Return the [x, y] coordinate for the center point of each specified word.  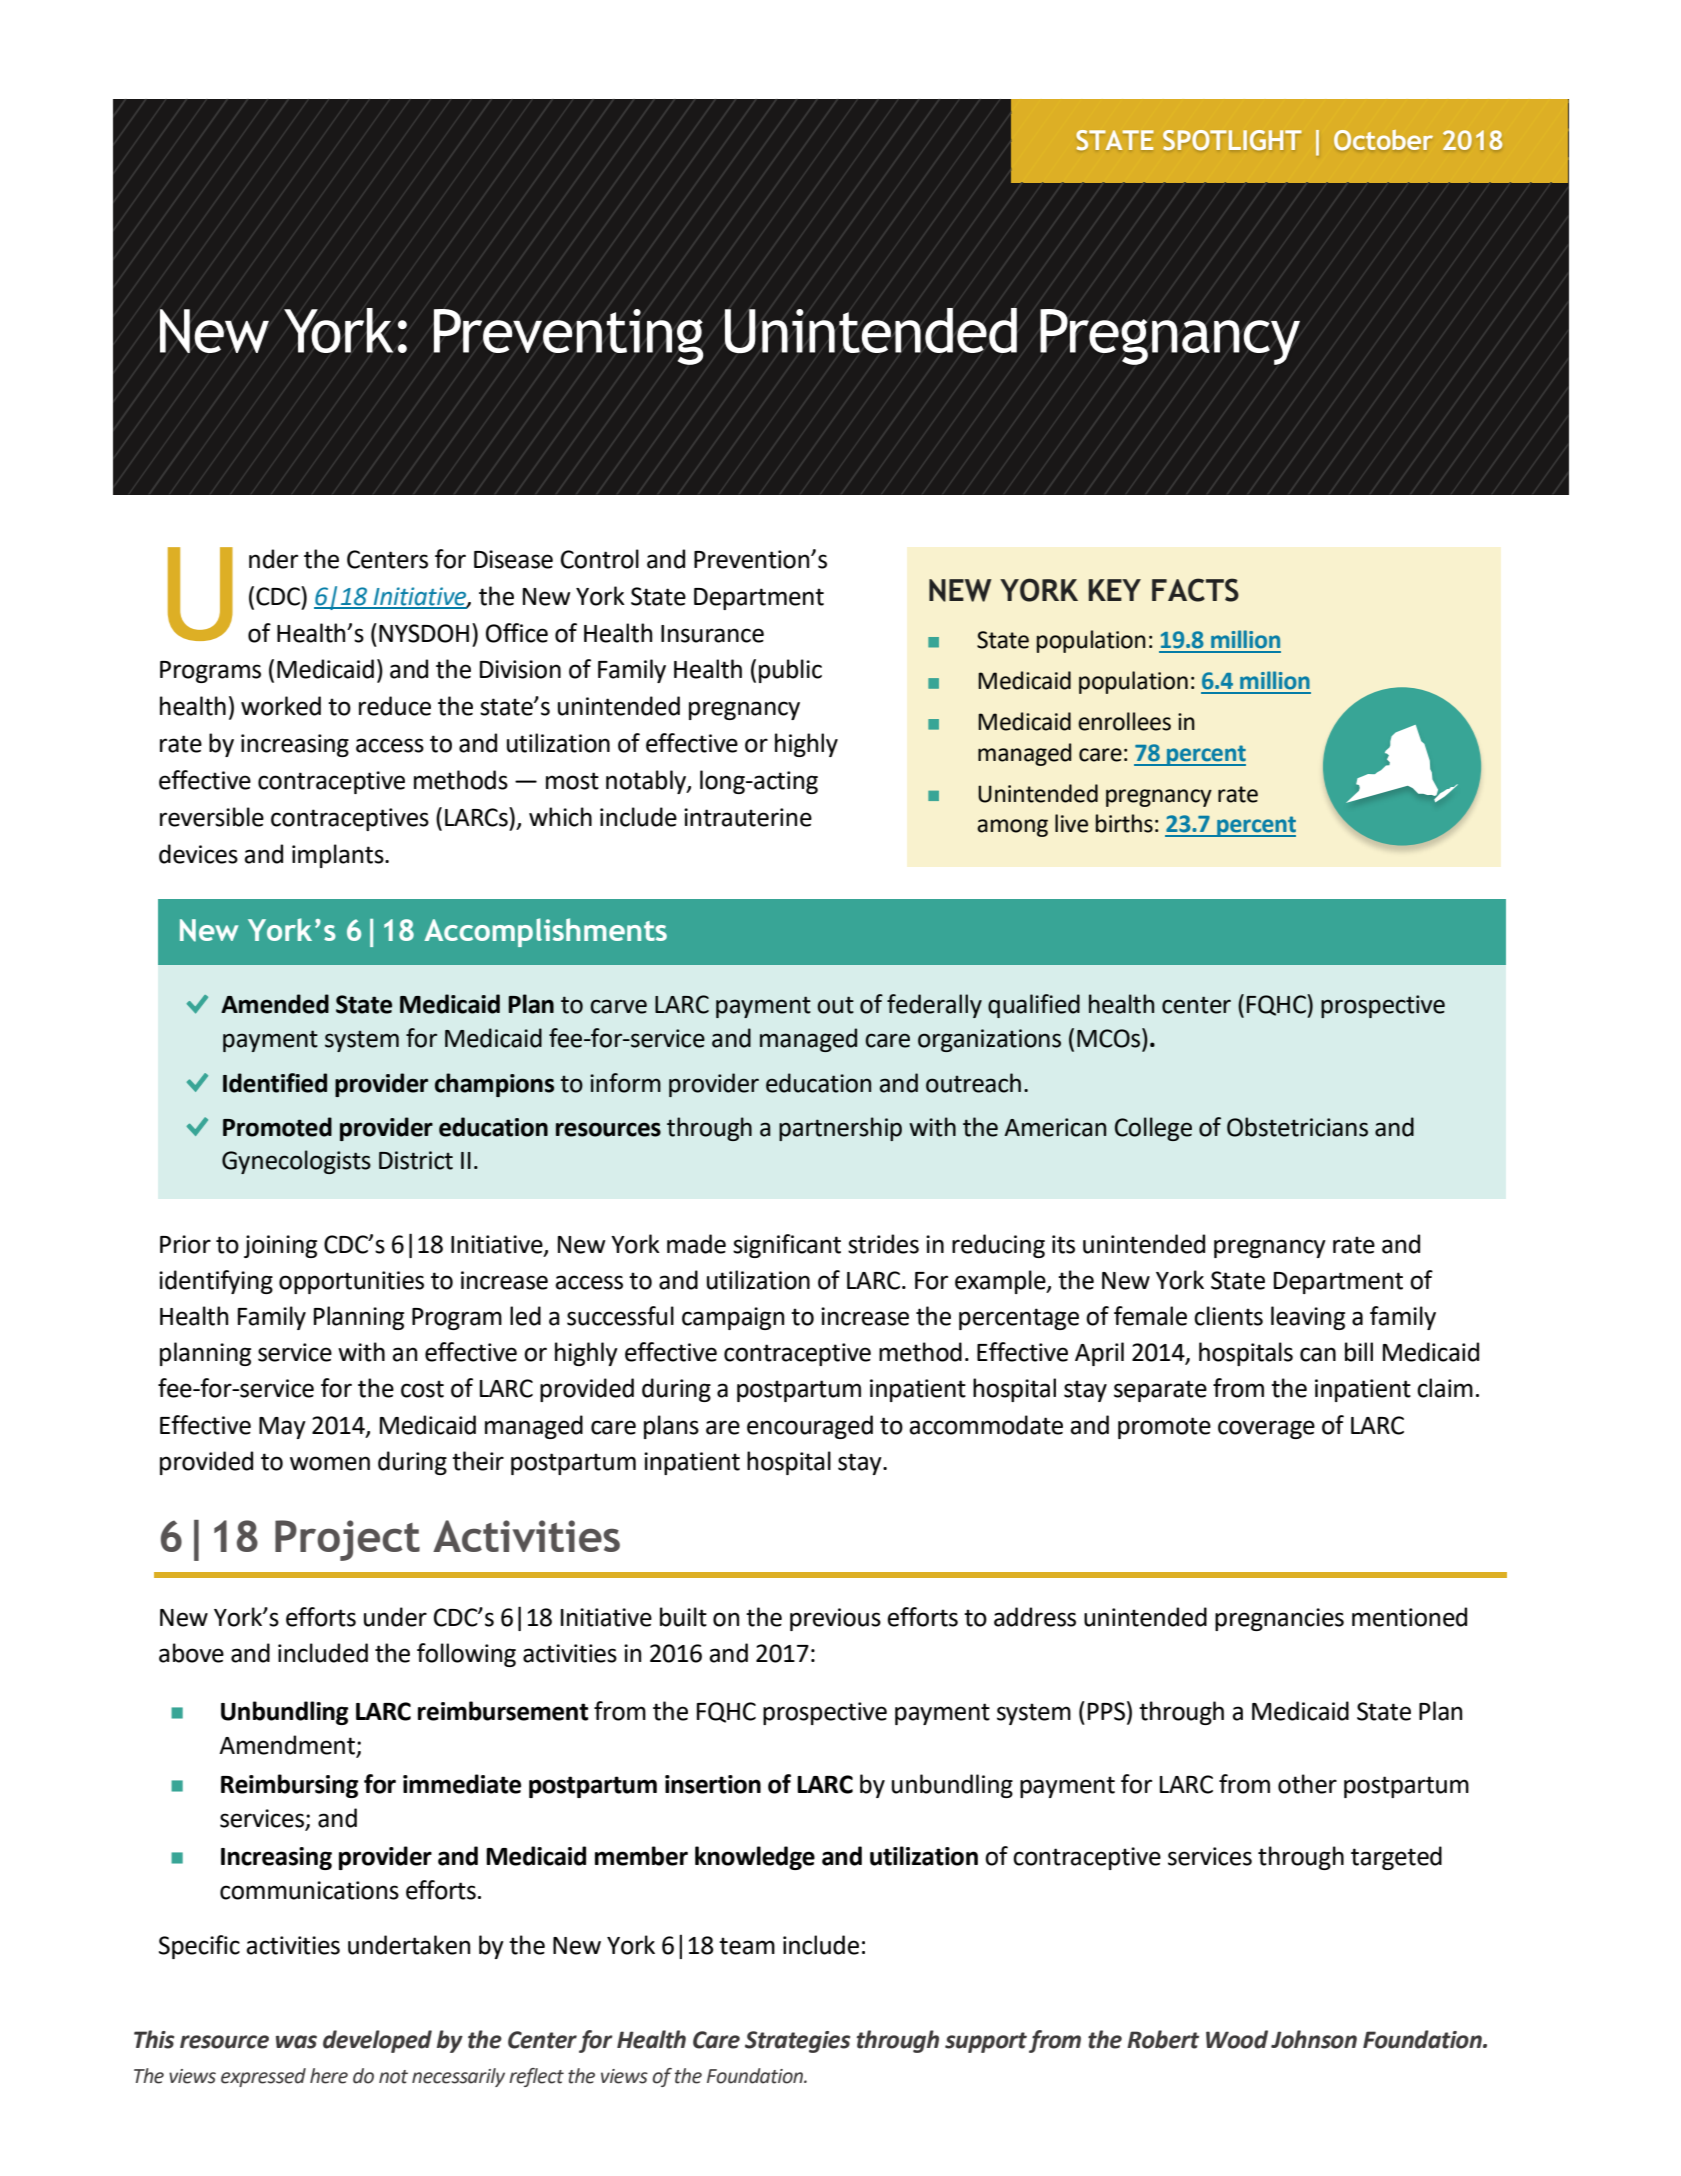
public [790, 671]
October [1383, 140]
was [296, 2042]
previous [835, 1619]
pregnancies [1279, 1619]
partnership [840, 1129]
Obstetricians [1297, 1127]
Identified [275, 1083]
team [747, 1946]
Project [347, 1540]
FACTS [1195, 590]
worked [281, 706]
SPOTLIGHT [1232, 140]
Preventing [568, 337]
